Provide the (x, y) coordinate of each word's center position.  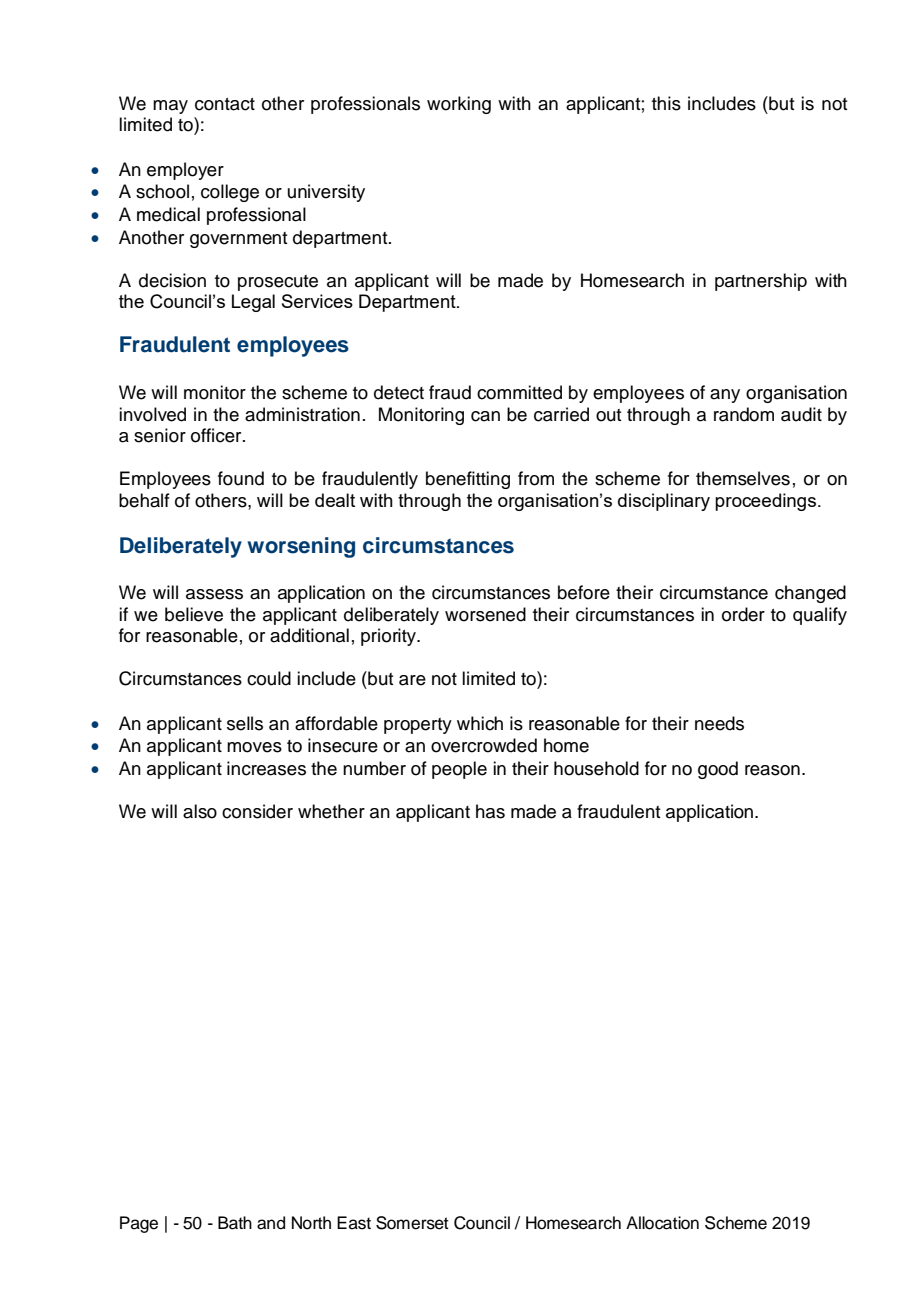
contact (225, 104)
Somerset (412, 1223)
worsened (485, 614)
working (459, 105)
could (269, 678)
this (666, 103)
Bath (235, 1223)
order (743, 614)
